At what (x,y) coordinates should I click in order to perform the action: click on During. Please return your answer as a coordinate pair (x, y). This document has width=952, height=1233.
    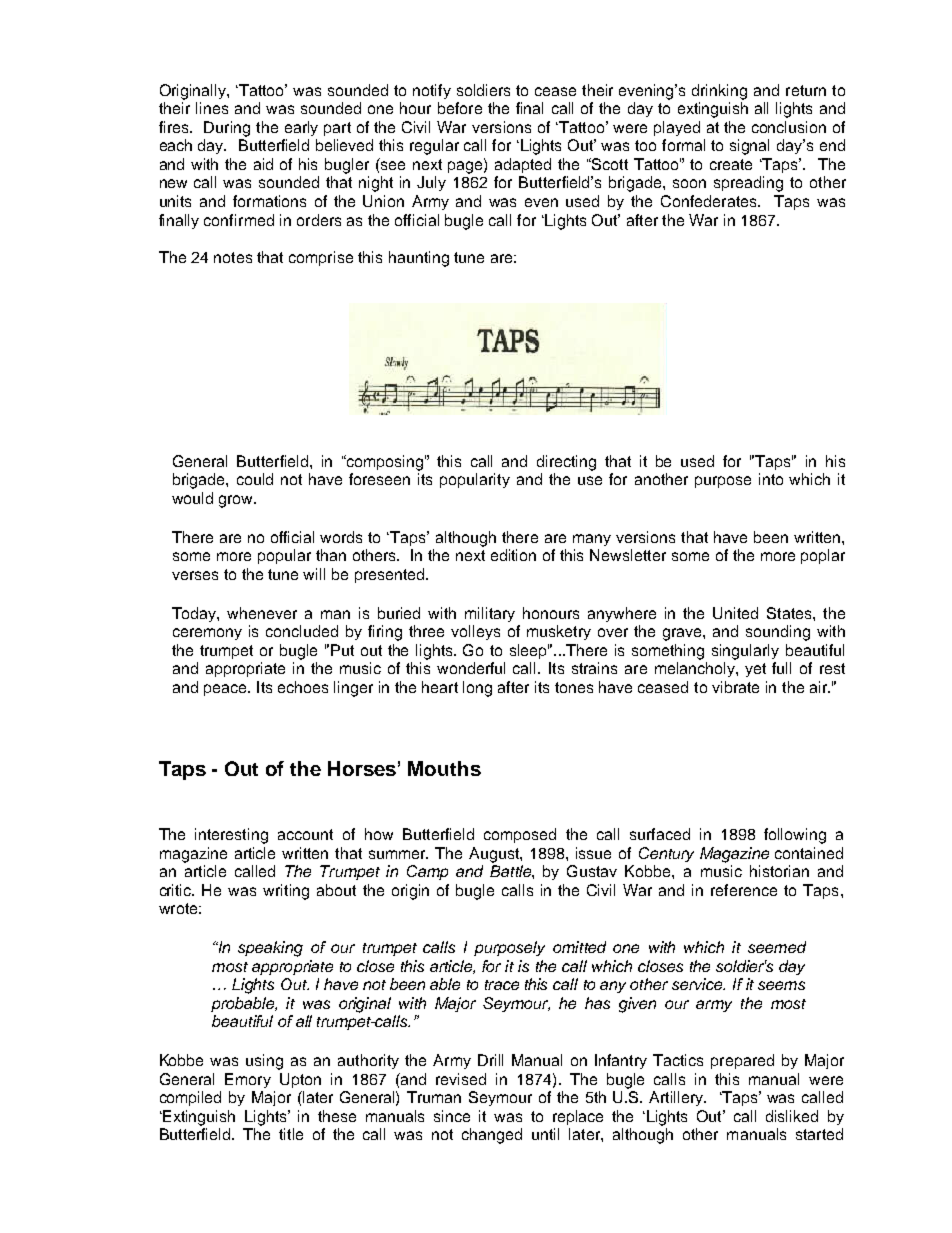
    Looking at the image, I should click on (227, 129).
